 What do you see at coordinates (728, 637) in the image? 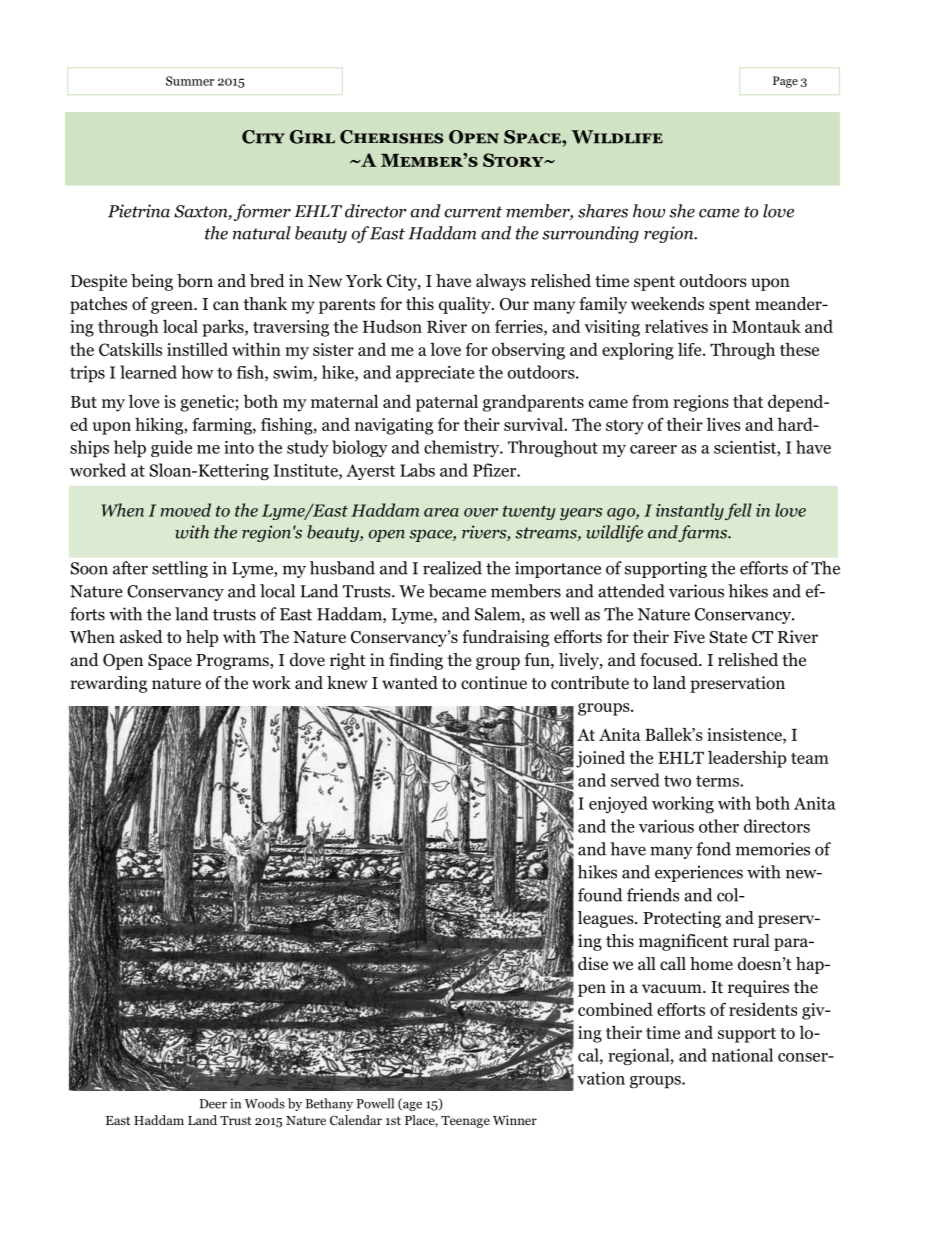
I see `State` at bounding box center [728, 637].
